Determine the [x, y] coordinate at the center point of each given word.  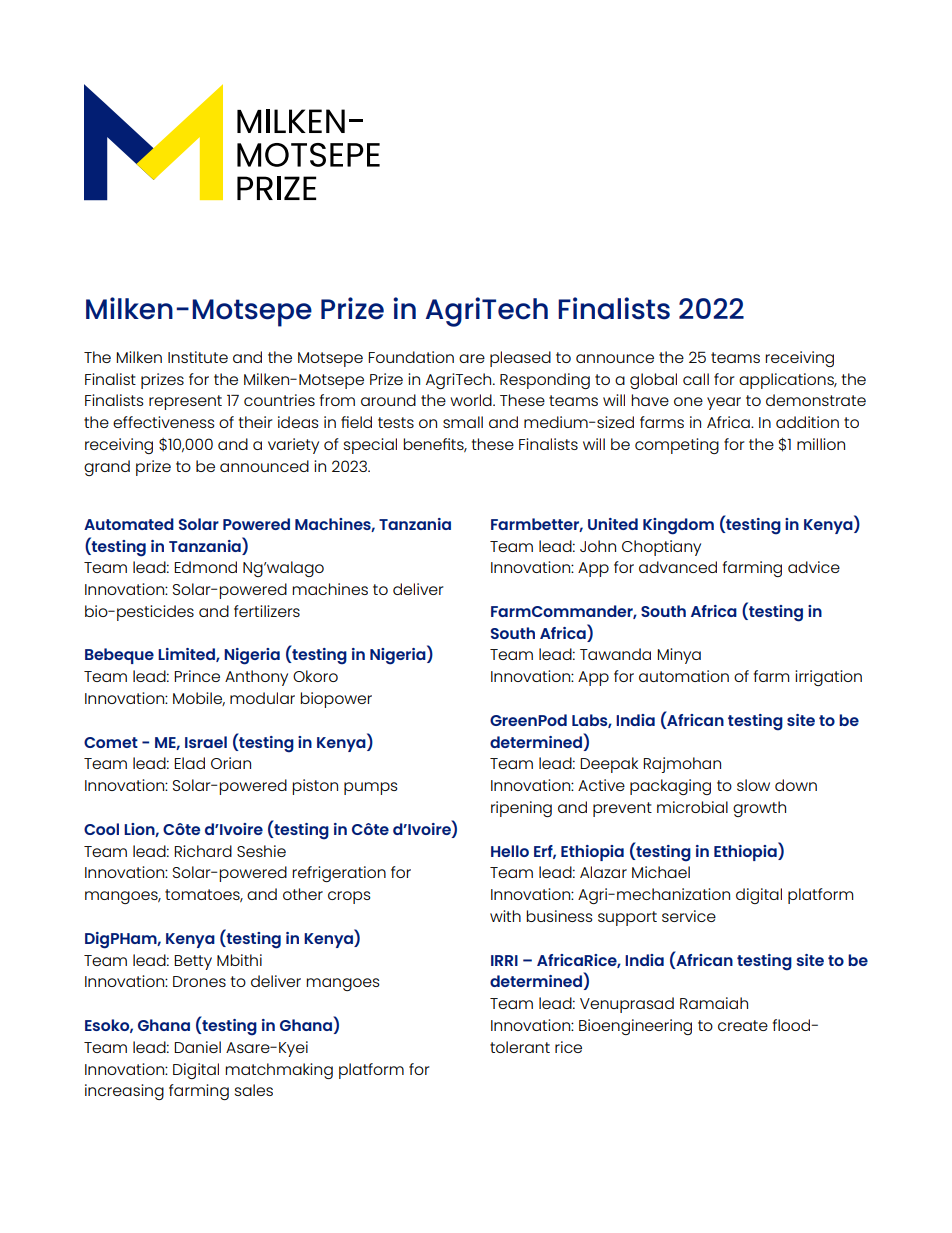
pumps [371, 788]
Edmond [205, 567]
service [689, 916]
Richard [203, 851]
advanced [678, 567]
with [505, 916]
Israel [206, 742]
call [696, 379]
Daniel [197, 1047]
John [598, 546]
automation [684, 676]
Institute [198, 357]
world [472, 400]
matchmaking [279, 1071]
